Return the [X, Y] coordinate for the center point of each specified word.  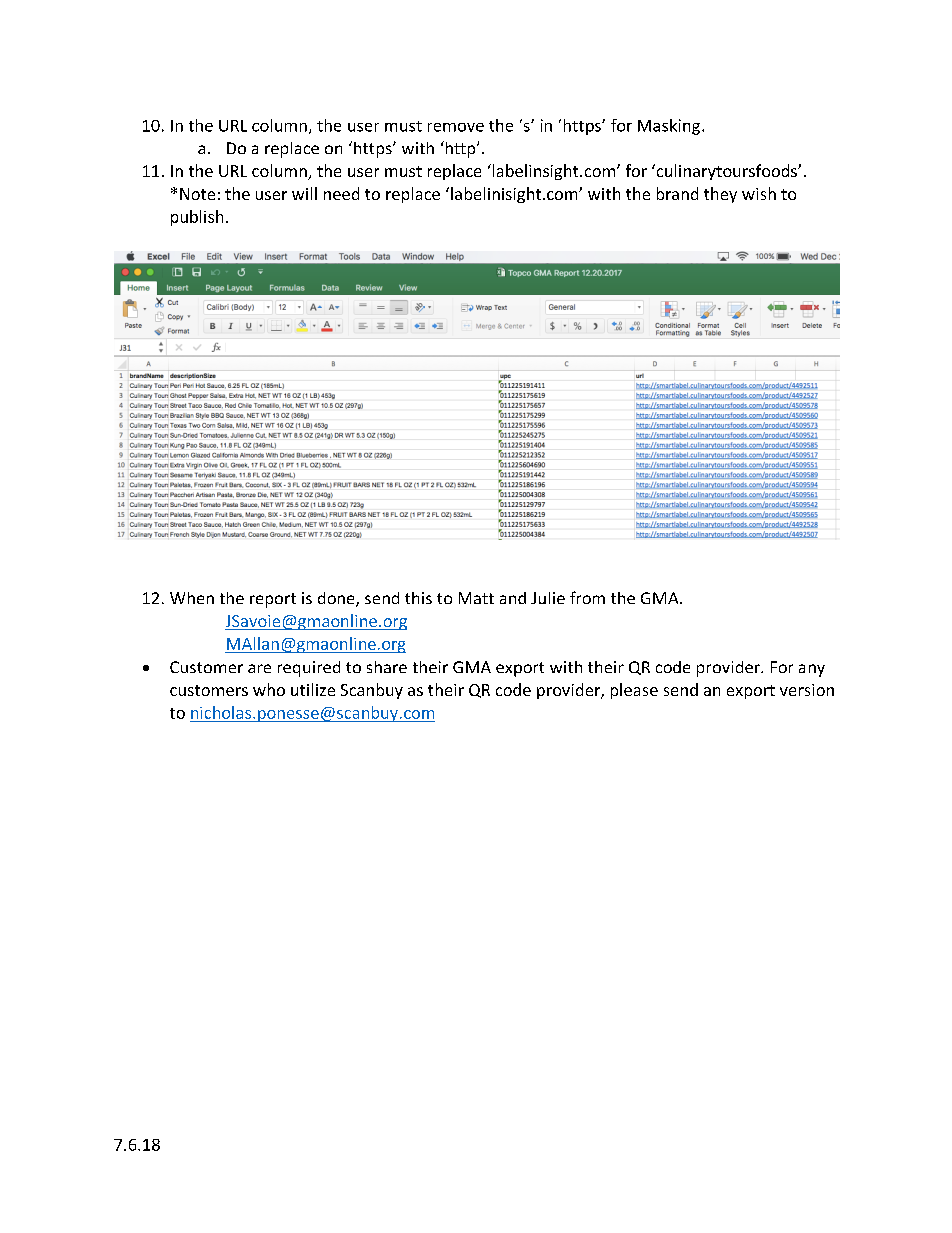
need [341, 193]
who [269, 689]
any [812, 670]
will [304, 193]
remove [456, 127]
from [587, 597]
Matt [476, 598]
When [192, 598]
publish [197, 218]
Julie [548, 598]
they [720, 195]
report [273, 600]
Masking [669, 127]
